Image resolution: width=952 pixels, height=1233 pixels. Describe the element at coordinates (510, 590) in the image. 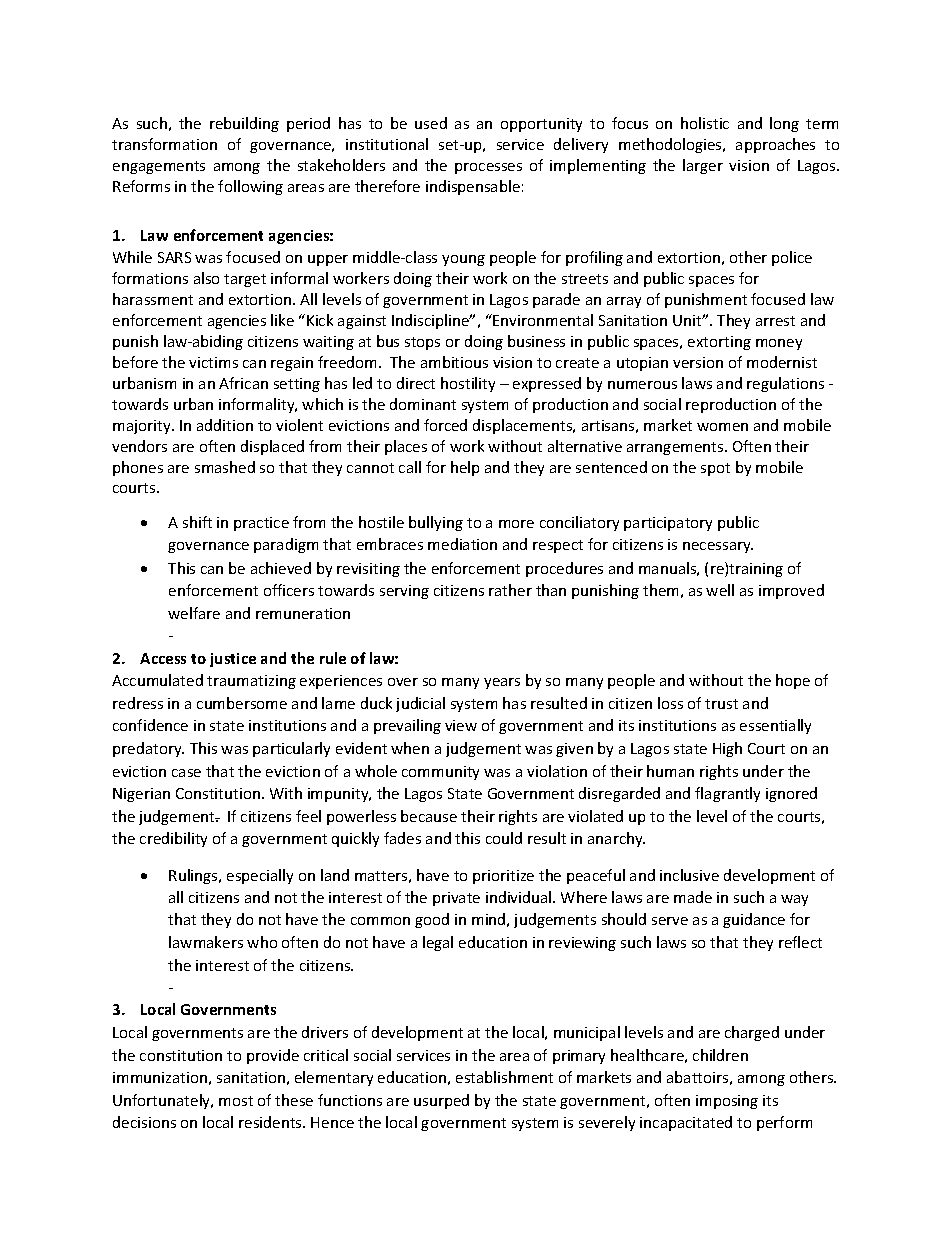

I see `rather` at that location.
